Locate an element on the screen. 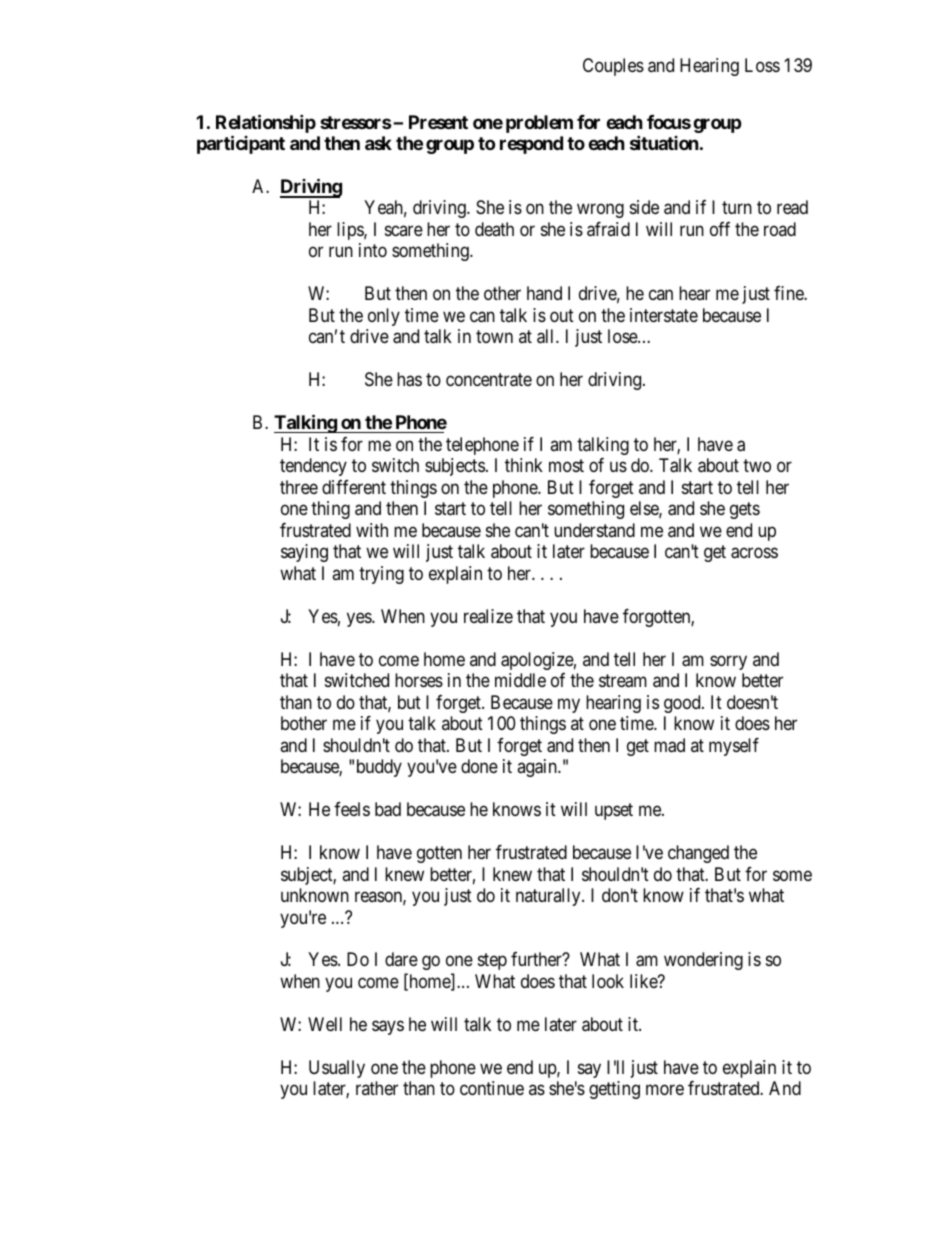 This screenshot has width=952, height=1233. Loss is located at coordinates (762, 65).
